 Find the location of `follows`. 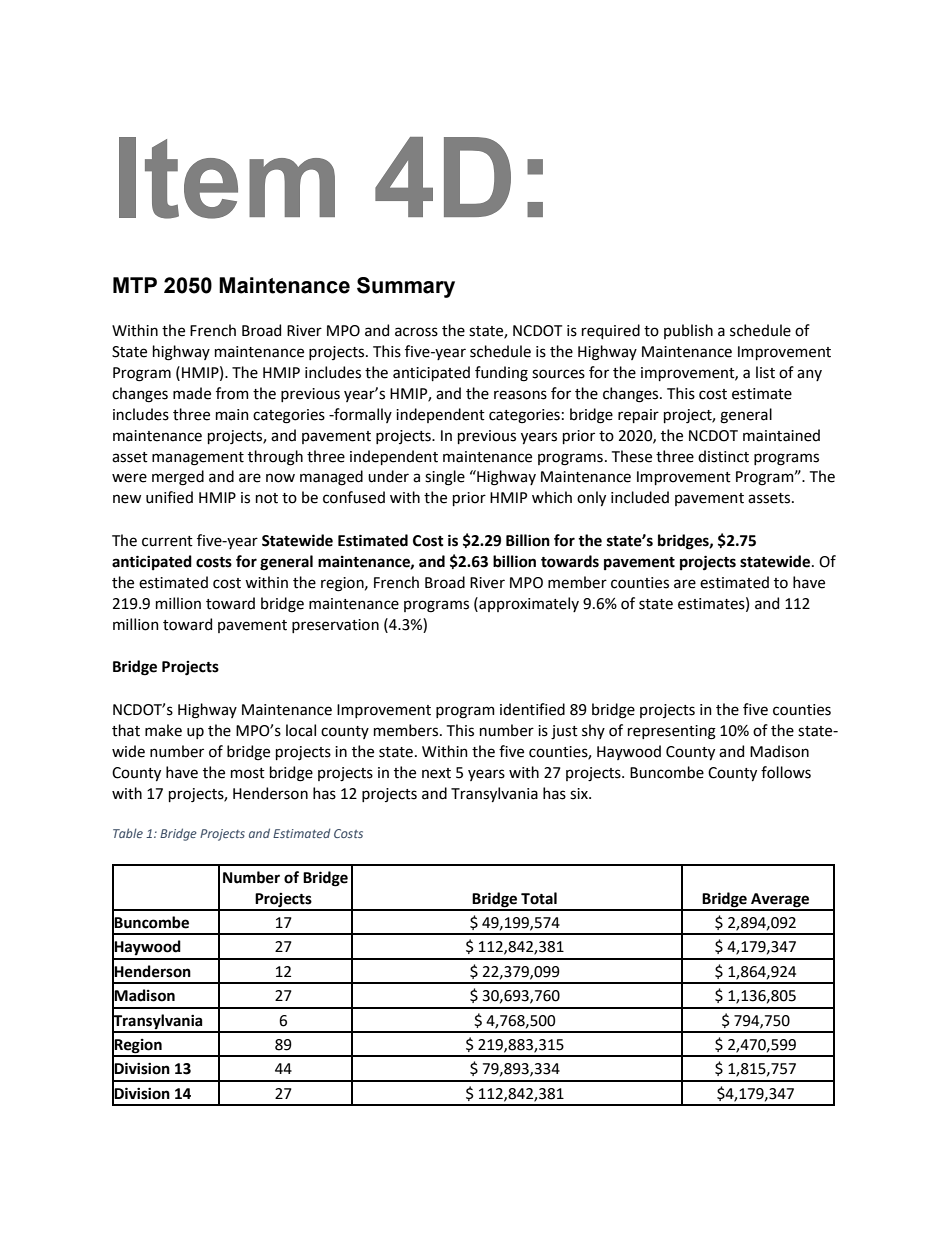

follows is located at coordinates (786, 772).
